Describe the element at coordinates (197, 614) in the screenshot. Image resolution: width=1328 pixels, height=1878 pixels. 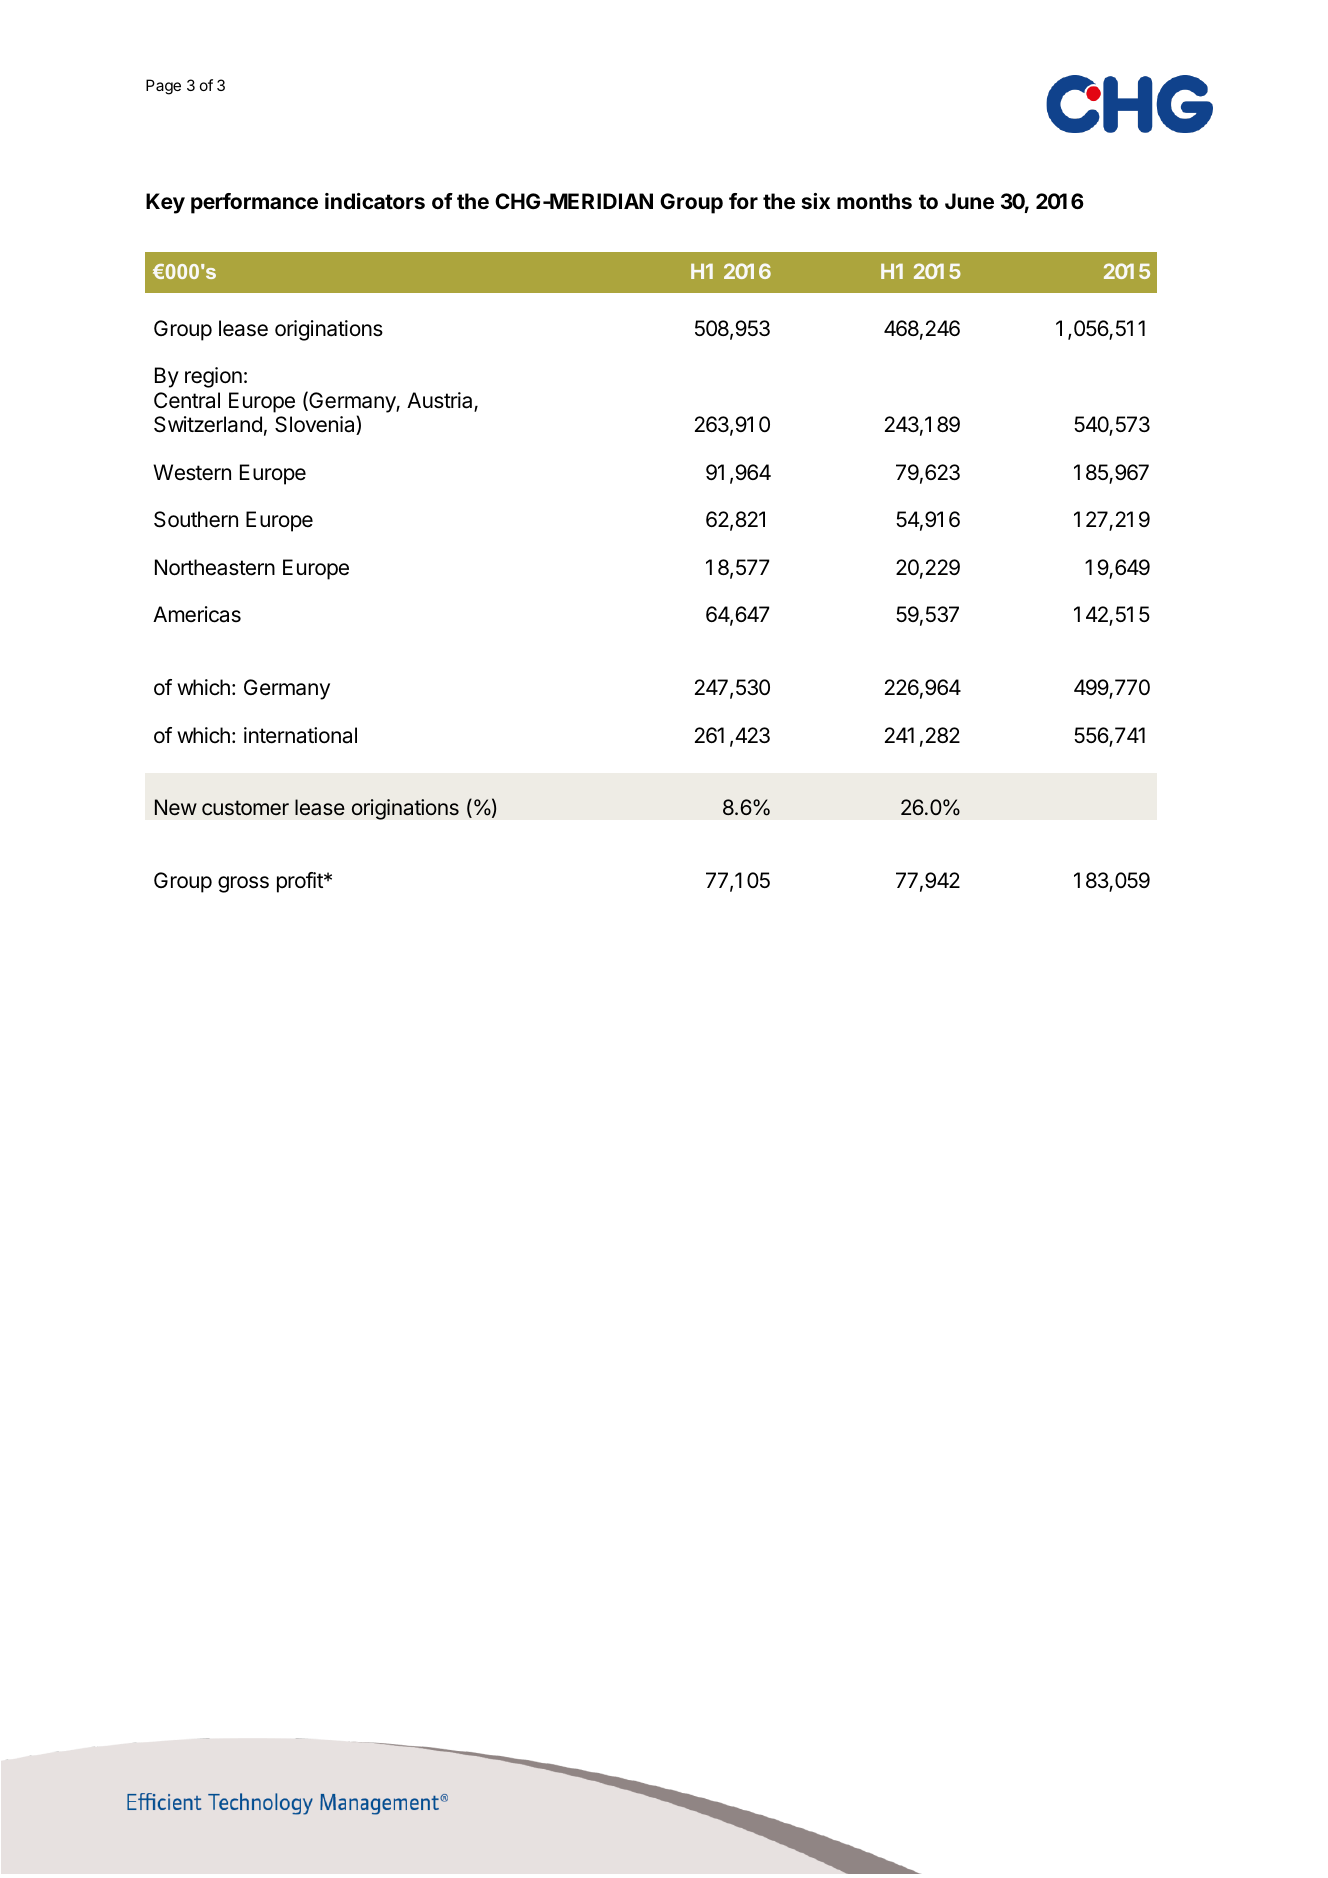
I see `Americas` at that location.
